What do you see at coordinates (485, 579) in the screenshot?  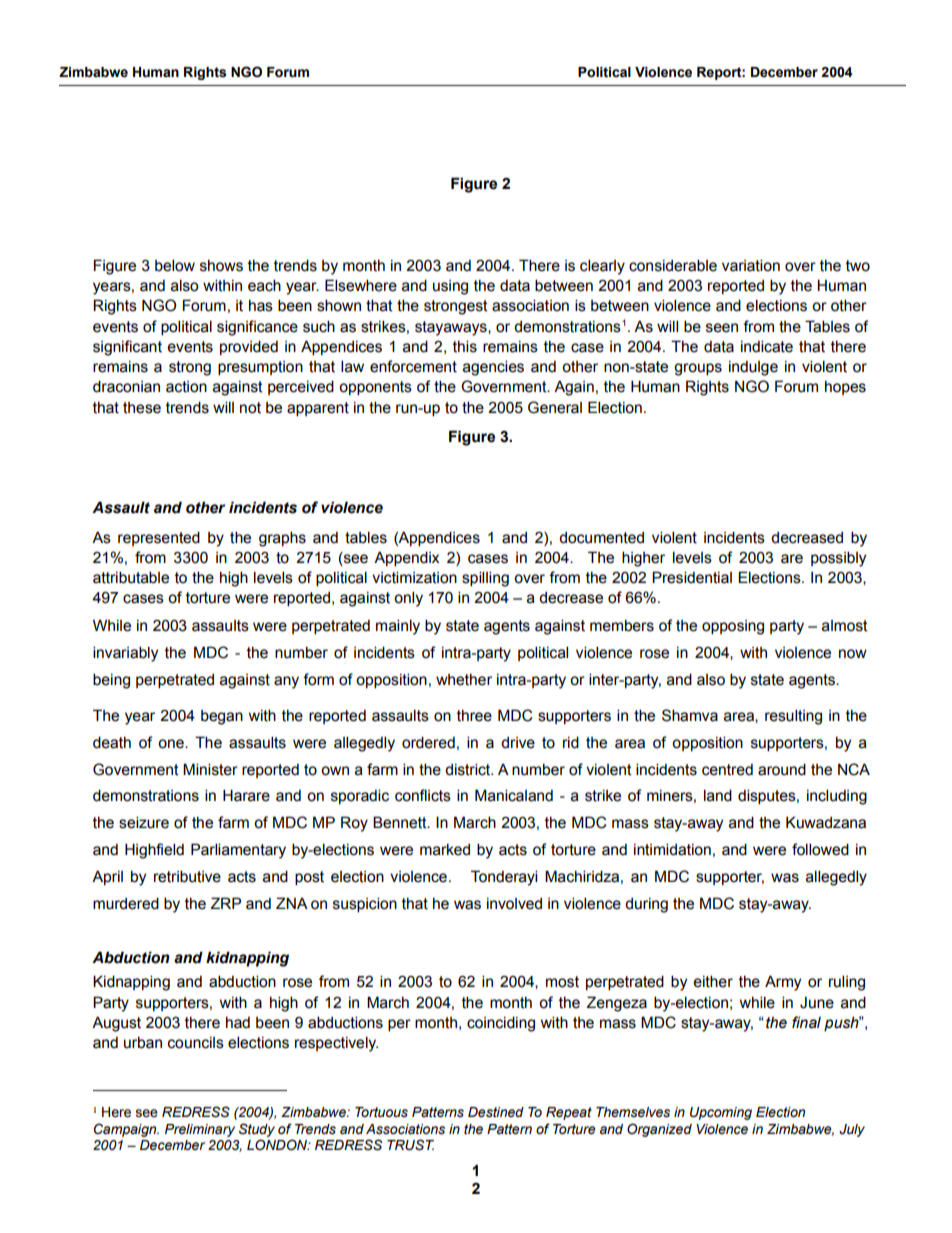 I see `spilling` at bounding box center [485, 579].
